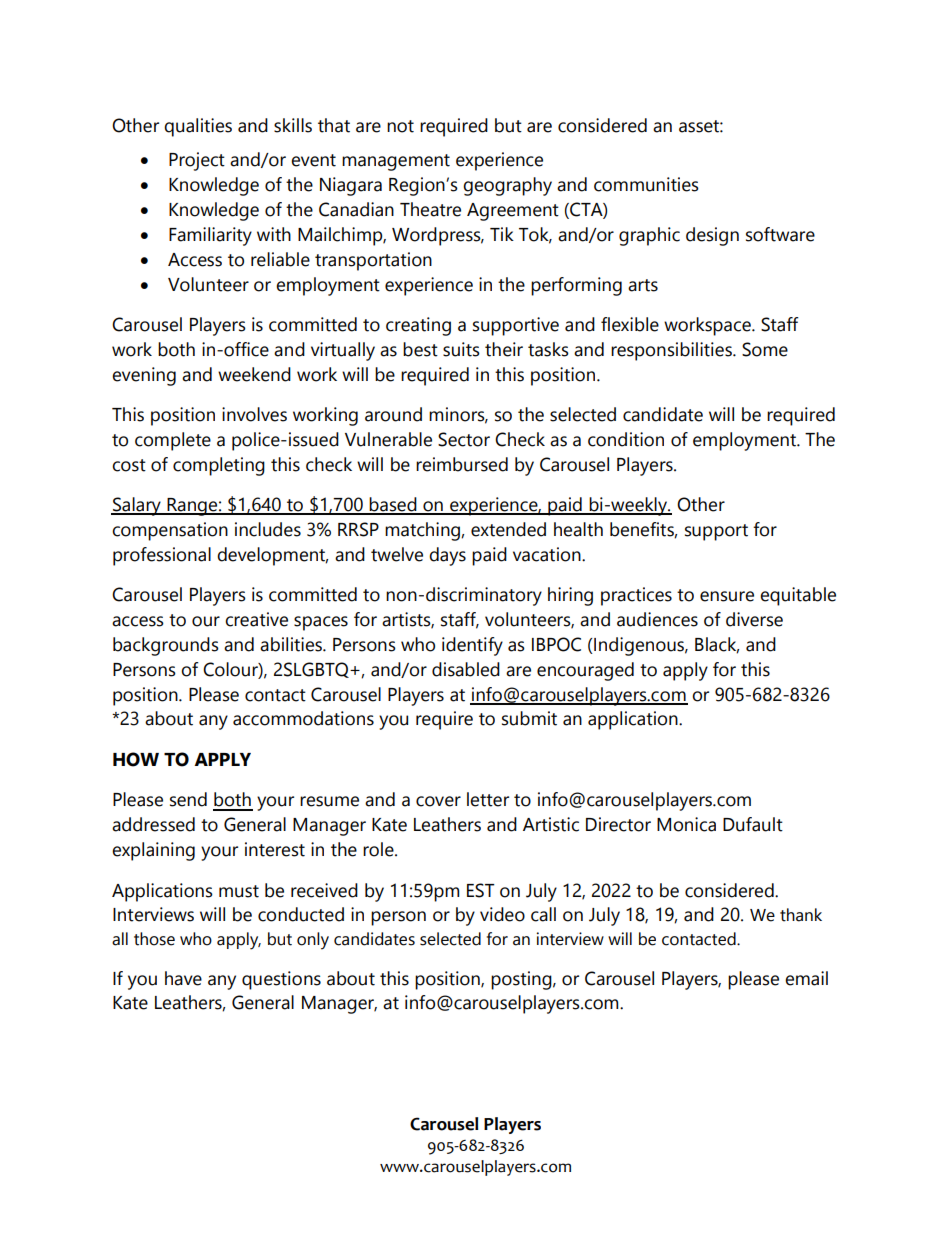 Image resolution: width=952 pixels, height=1233 pixels. What do you see at coordinates (183, 978) in the screenshot?
I see `have` at bounding box center [183, 978].
